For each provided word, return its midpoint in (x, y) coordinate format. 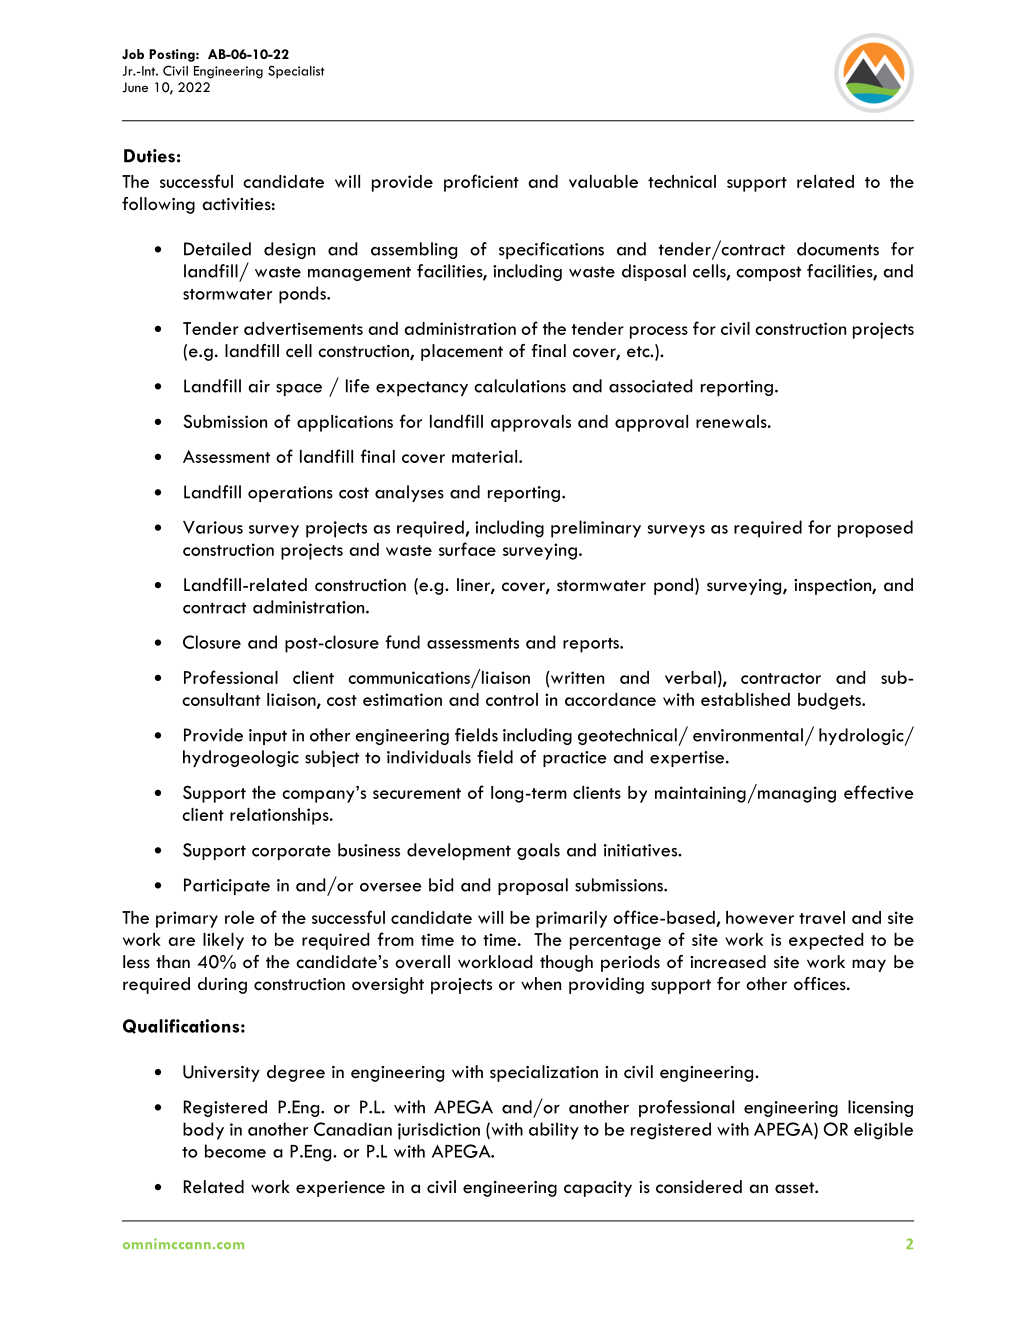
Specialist (296, 72)
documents (838, 249)
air (259, 386)
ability (554, 1131)
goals (538, 851)
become (235, 1151)
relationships (280, 816)
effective (879, 792)
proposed (875, 529)
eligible (883, 1131)
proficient (481, 183)
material (486, 456)
